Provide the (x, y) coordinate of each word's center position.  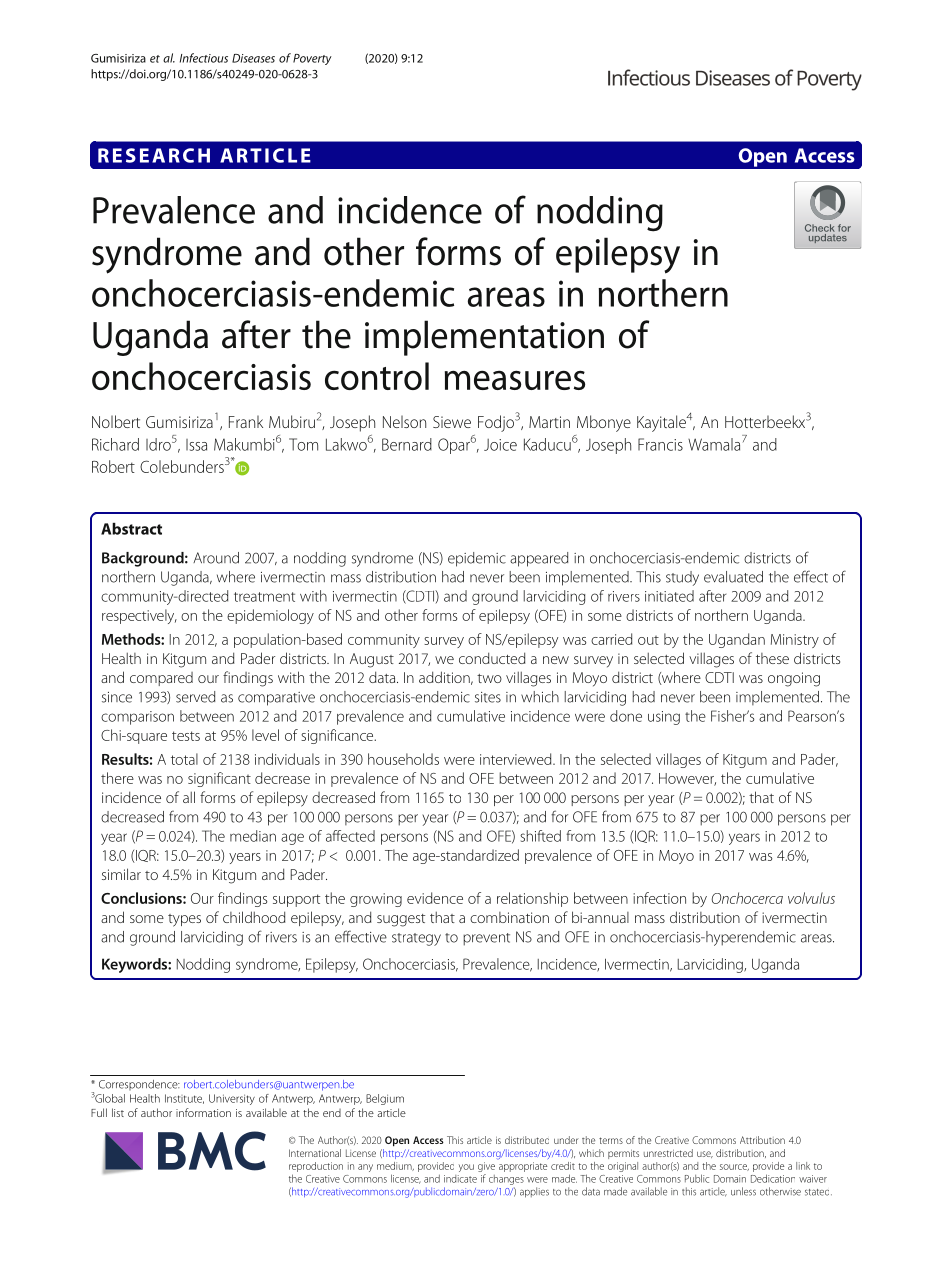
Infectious (204, 58)
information (203, 1112)
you (466, 1168)
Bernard (407, 444)
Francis (660, 444)
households (403, 759)
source (734, 1167)
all (189, 797)
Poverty (312, 59)
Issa (196, 445)
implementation (484, 338)
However (687, 779)
